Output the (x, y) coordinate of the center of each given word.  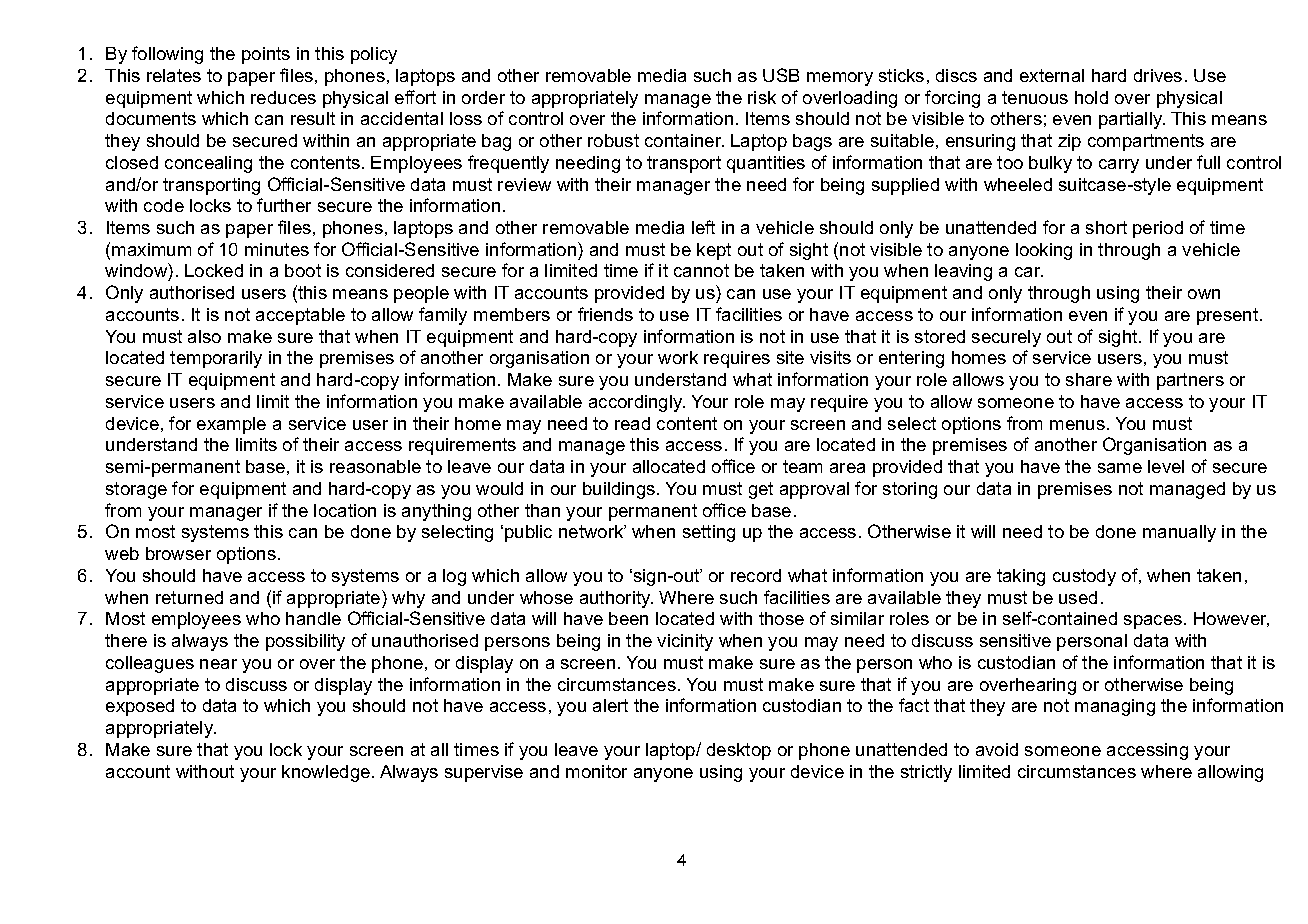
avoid (997, 749)
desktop (739, 751)
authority (616, 599)
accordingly (637, 403)
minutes (277, 249)
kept (714, 251)
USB (781, 75)
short (1106, 227)
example (231, 425)
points (266, 55)
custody (1084, 577)
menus (1077, 425)
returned (189, 597)
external (1052, 75)
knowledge (327, 773)
